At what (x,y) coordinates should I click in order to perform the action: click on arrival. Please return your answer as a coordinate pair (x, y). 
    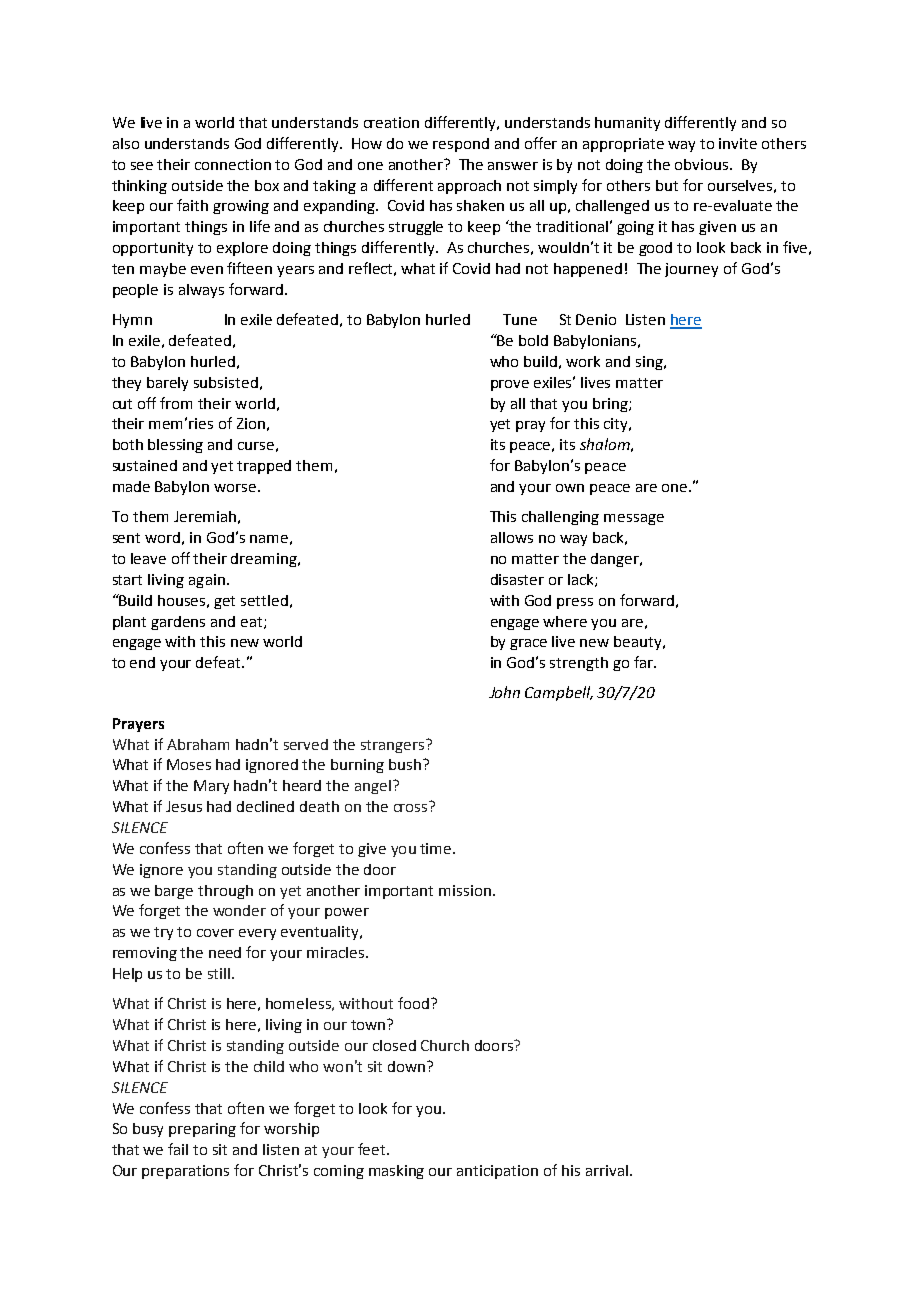
    Looking at the image, I should click on (607, 1170).
